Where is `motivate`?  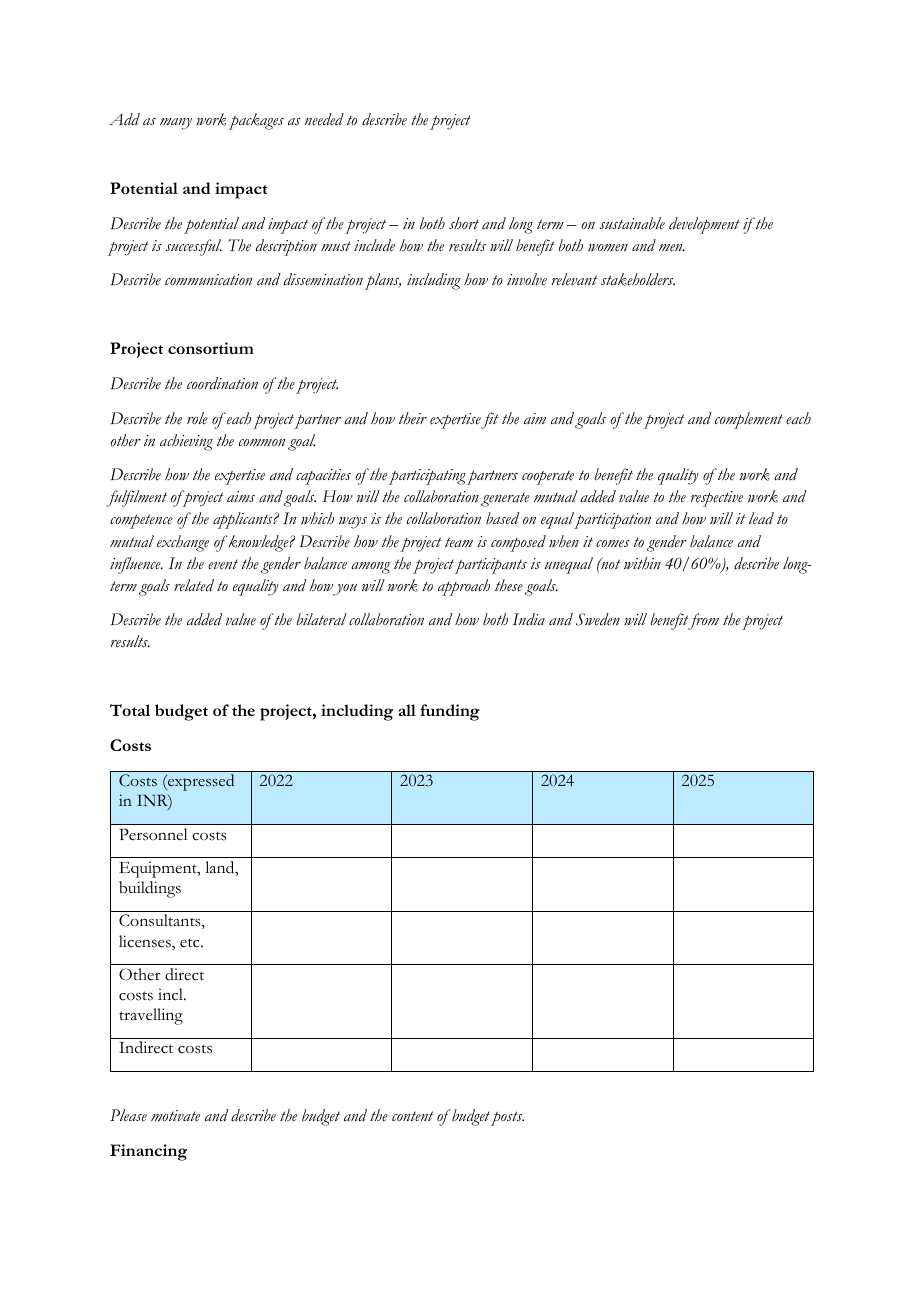
motivate is located at coordinates (175, 1116).
